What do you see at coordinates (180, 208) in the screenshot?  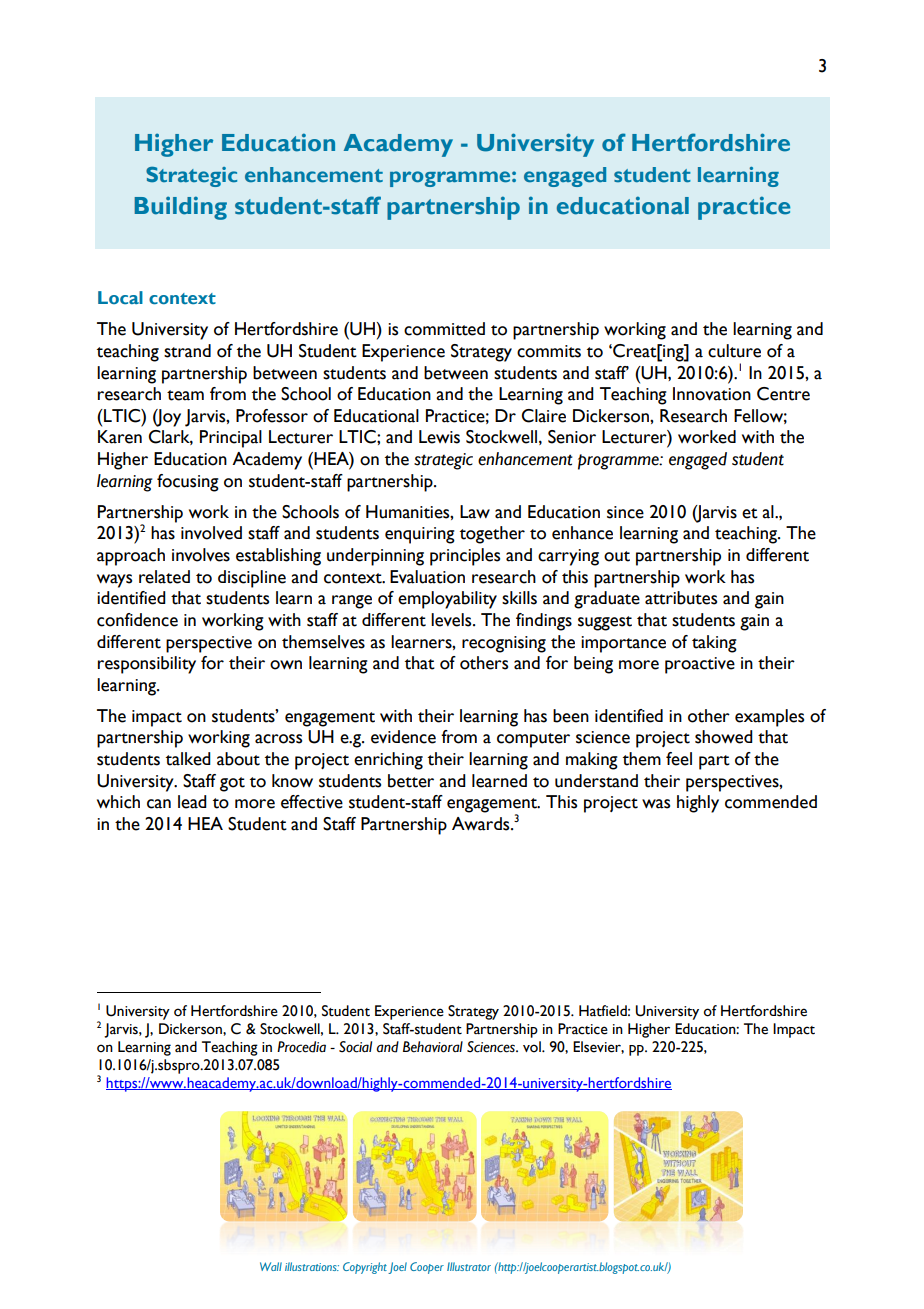 I see `Building` at bounding box center [180, 208].
